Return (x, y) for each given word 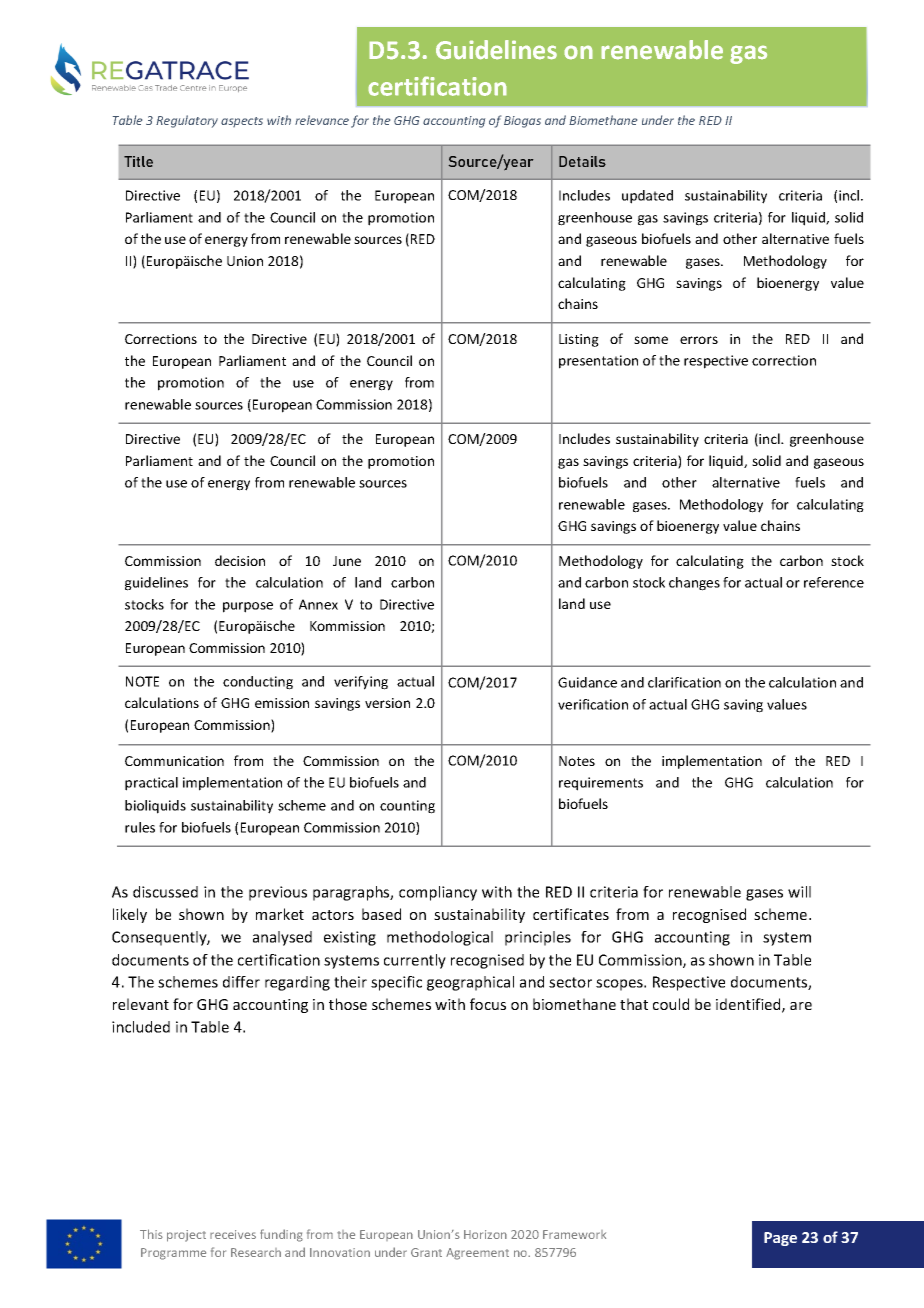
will (799, 892)
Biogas (522, 122)
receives (233, 1234)
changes (694, 584)
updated (647, 197)
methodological (440, 938)
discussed (165, 892)
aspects (242, 122)
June (347, 561)
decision (240, 560)
